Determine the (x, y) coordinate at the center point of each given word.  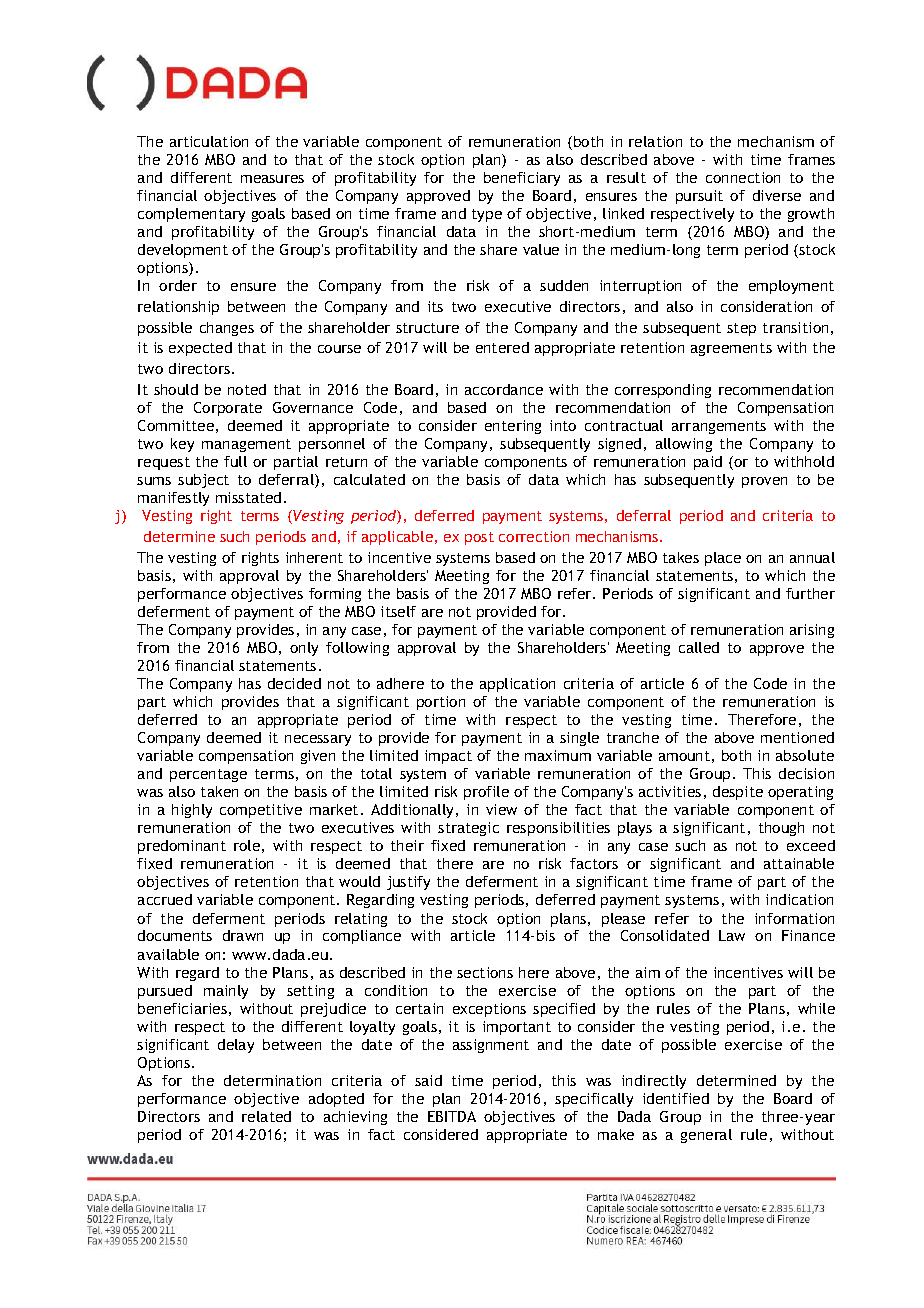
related (266, 1116)
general (706, 1136)
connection (743, 177)
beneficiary (522, 179)
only (304, 649)
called (699, 647)
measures (272, 179)
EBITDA (452, 1116)
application (517, 685)
